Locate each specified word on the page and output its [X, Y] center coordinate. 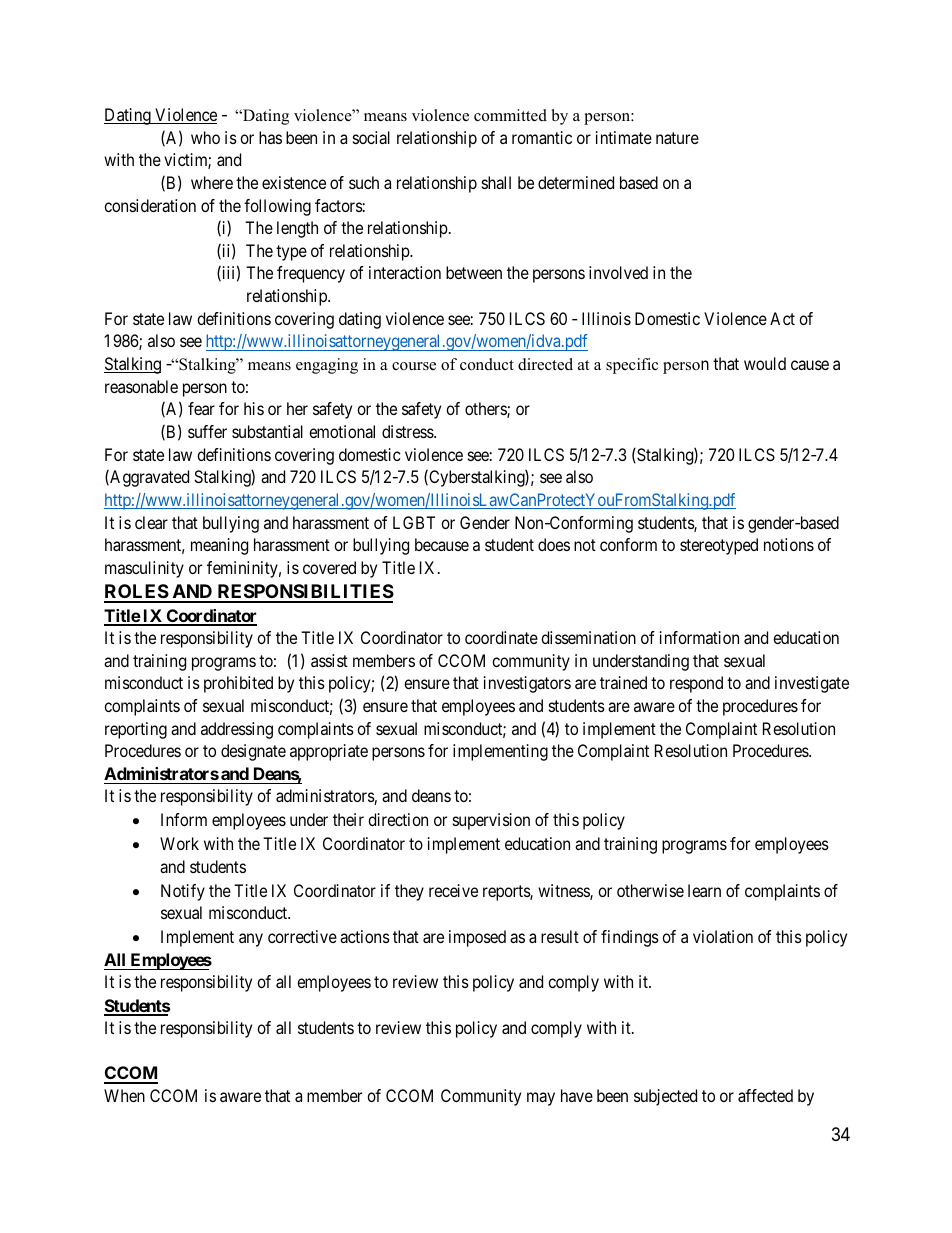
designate [253, 752]
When [124, 1095]
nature [677, 138]
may [541, 1099]
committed [510, 115]
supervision [491, 821]
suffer [207, 431]
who [205, 137]
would [765, 363]
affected [765, 1095]
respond [696, 684]
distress [408, 431]
